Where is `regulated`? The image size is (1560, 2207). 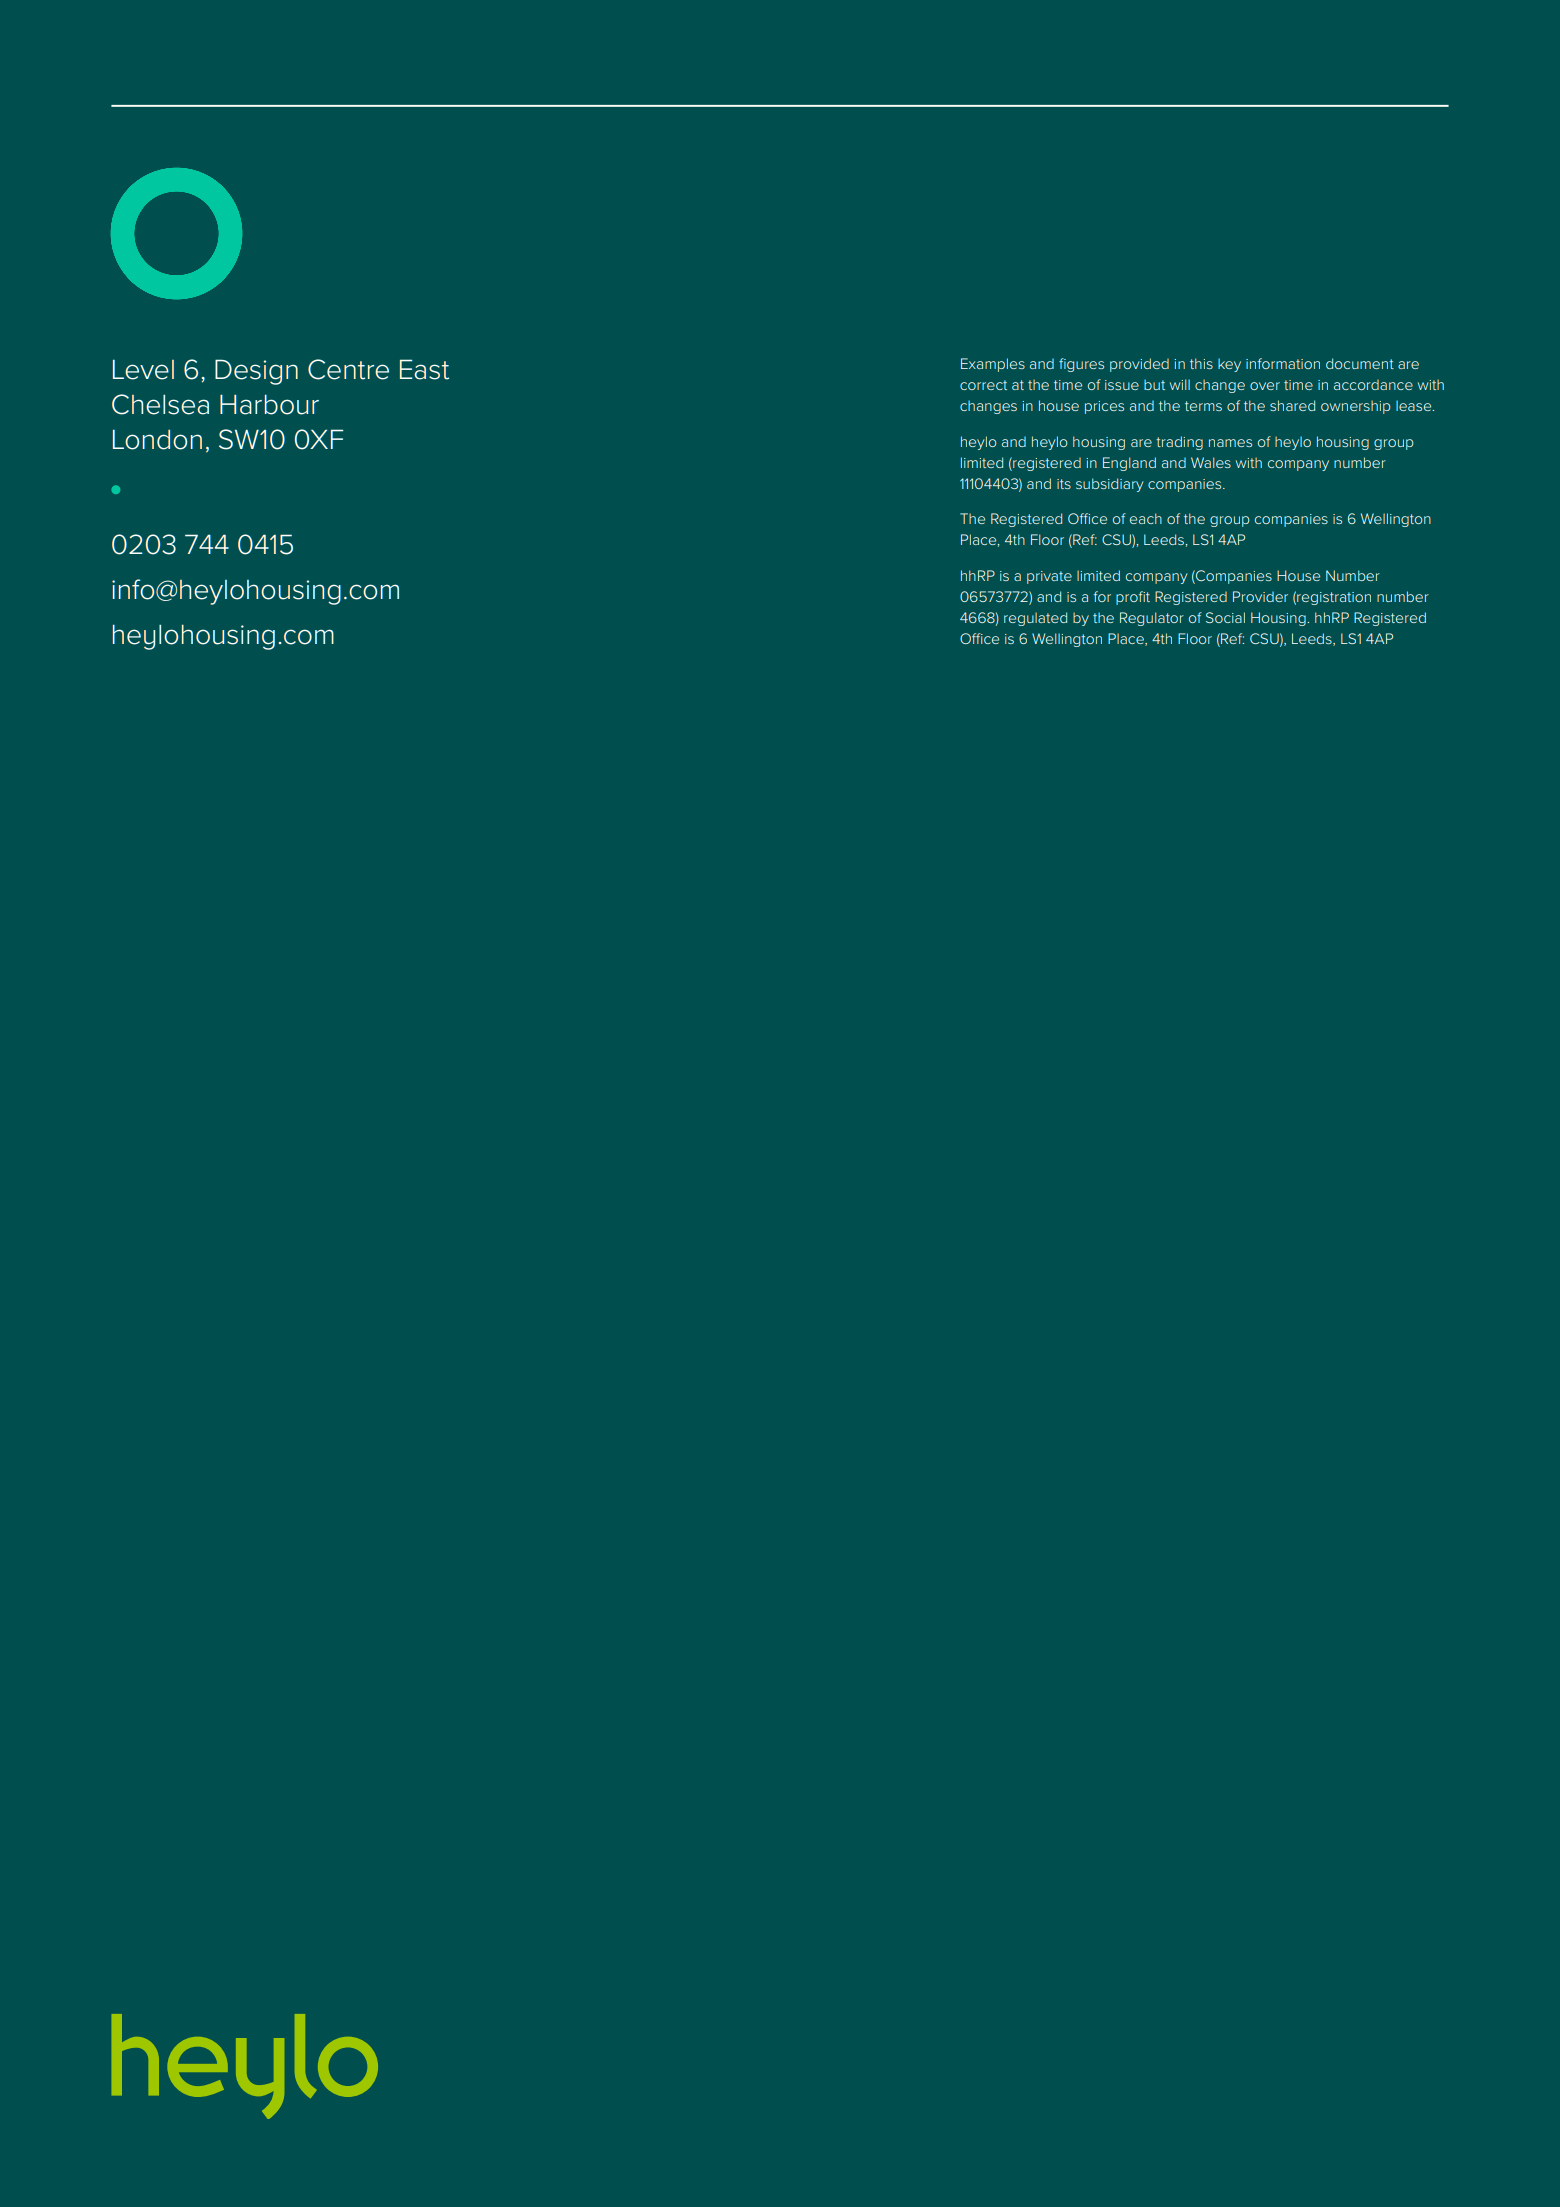 regulated is located at coordinates (1035, 619).
